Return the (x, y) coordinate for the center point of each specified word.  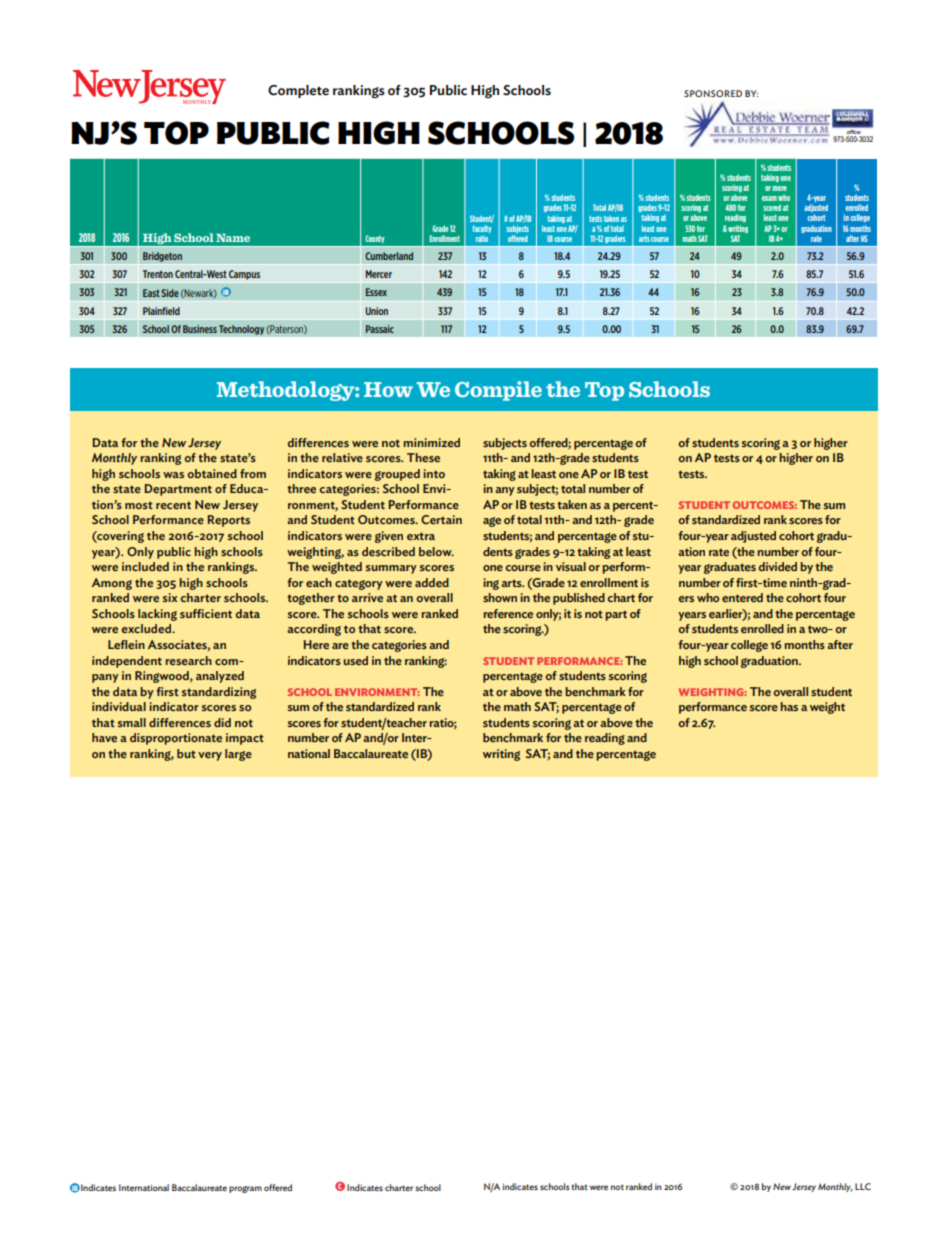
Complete (298, 91)
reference (508, 613)
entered (742, 597)
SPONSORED (713, 93)
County (374, 239)
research (188, 660)
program (245, 1189)
